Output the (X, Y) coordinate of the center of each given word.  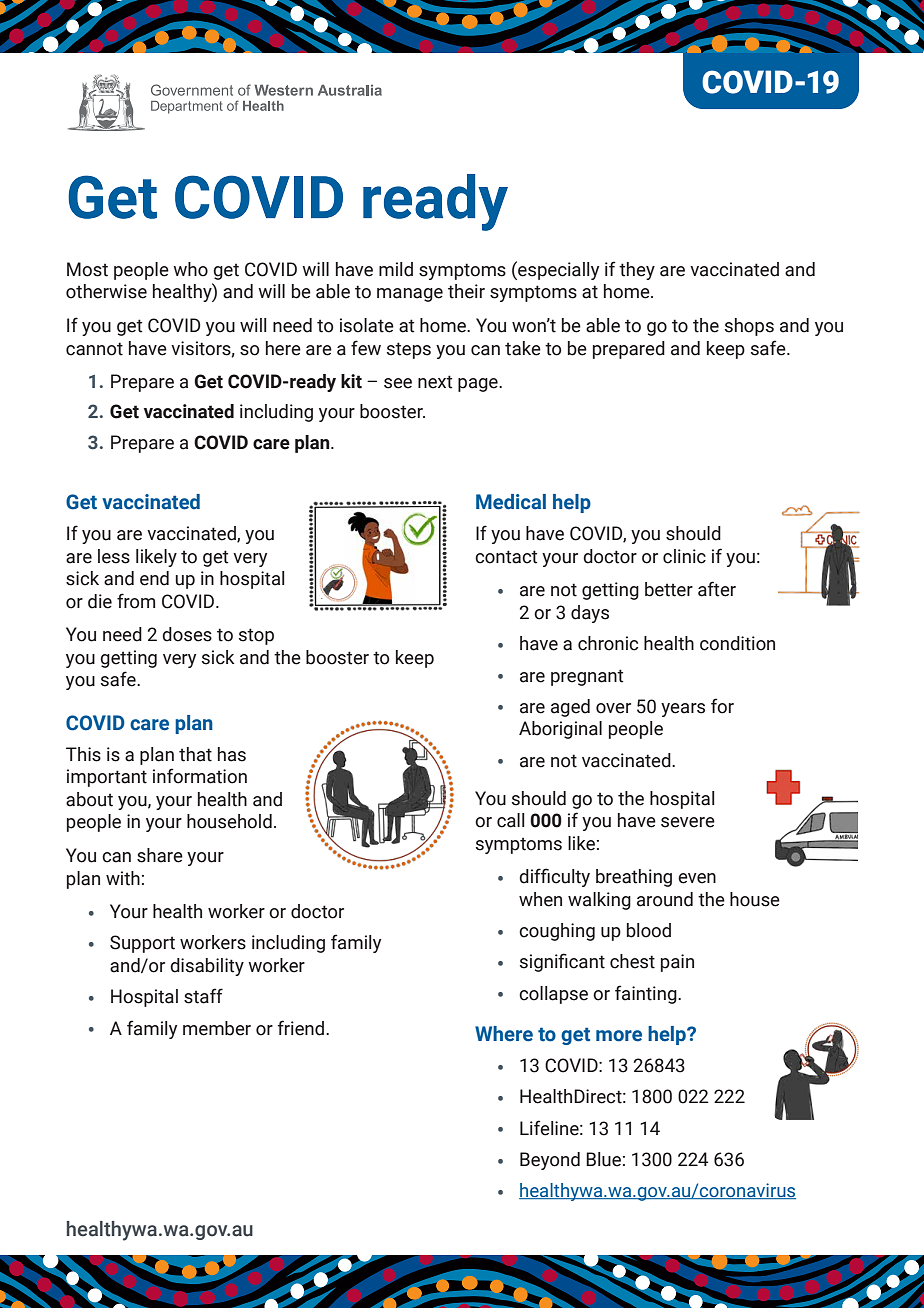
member (217, 1028)
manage (410, 295)
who (190, 269)
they (637, 271)
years (683, 710)
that (195, 754)
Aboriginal (560, 730)
